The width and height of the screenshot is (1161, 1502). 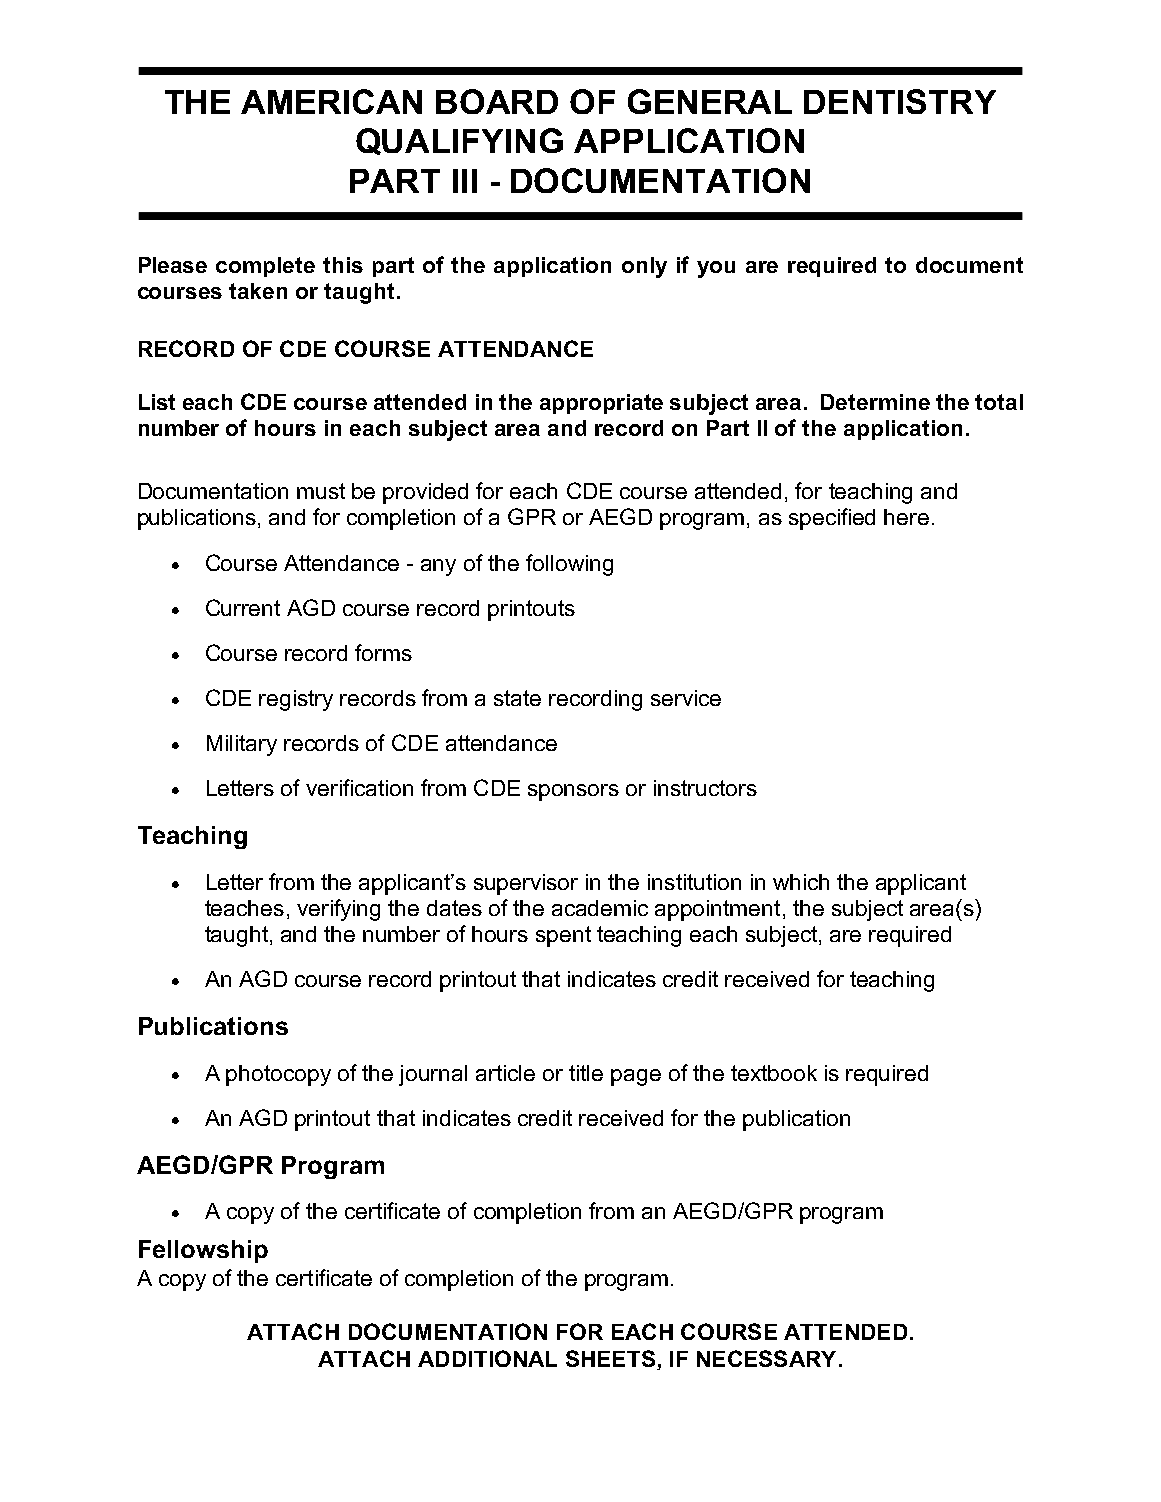 I want to click on DENTISTRY, so click(x=900, y=101).
